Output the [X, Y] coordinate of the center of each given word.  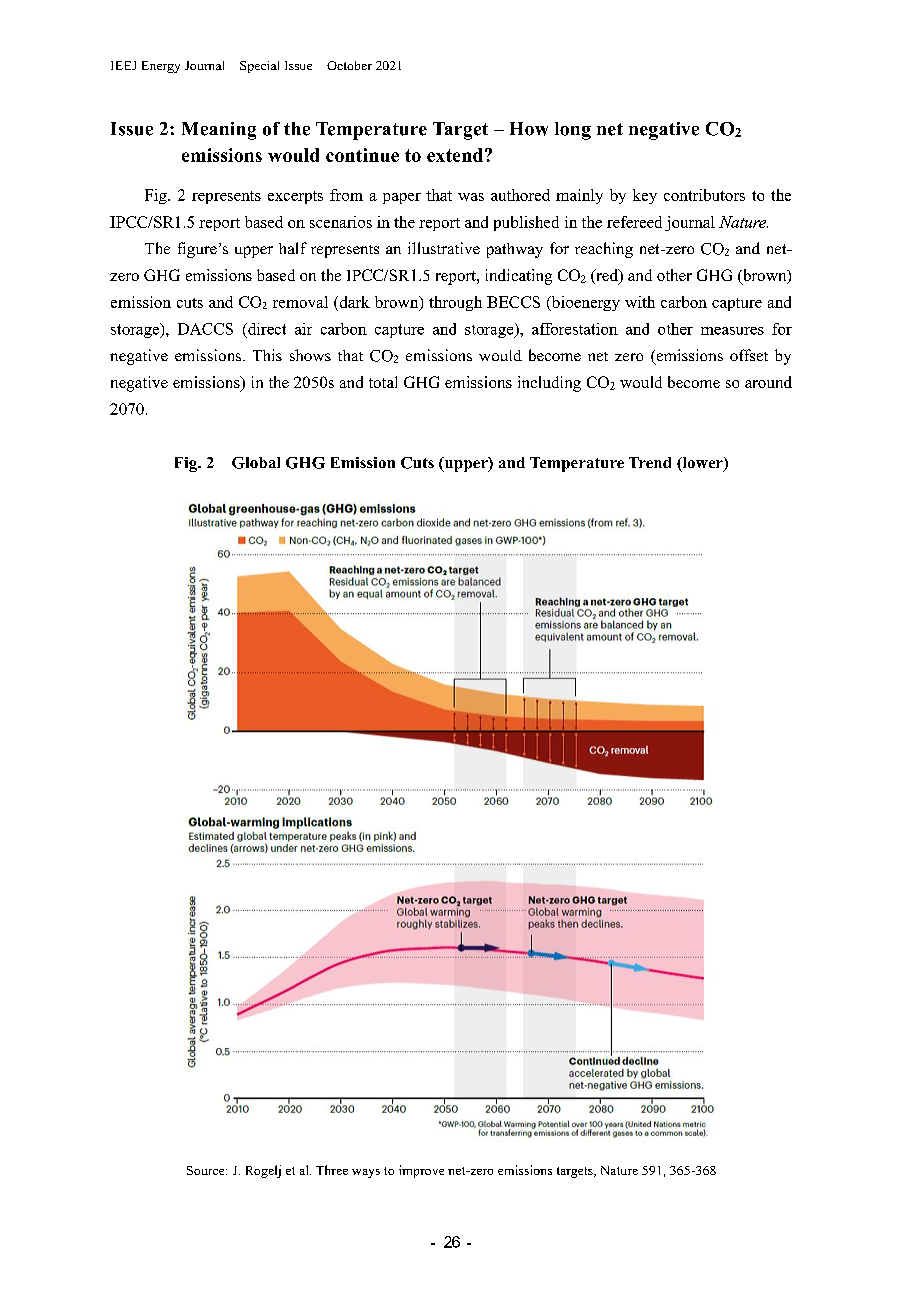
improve [421, 1171]
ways [366, 1173]
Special [259, 67]
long [573, 131]
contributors [704, 195]
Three [332, 1170]
